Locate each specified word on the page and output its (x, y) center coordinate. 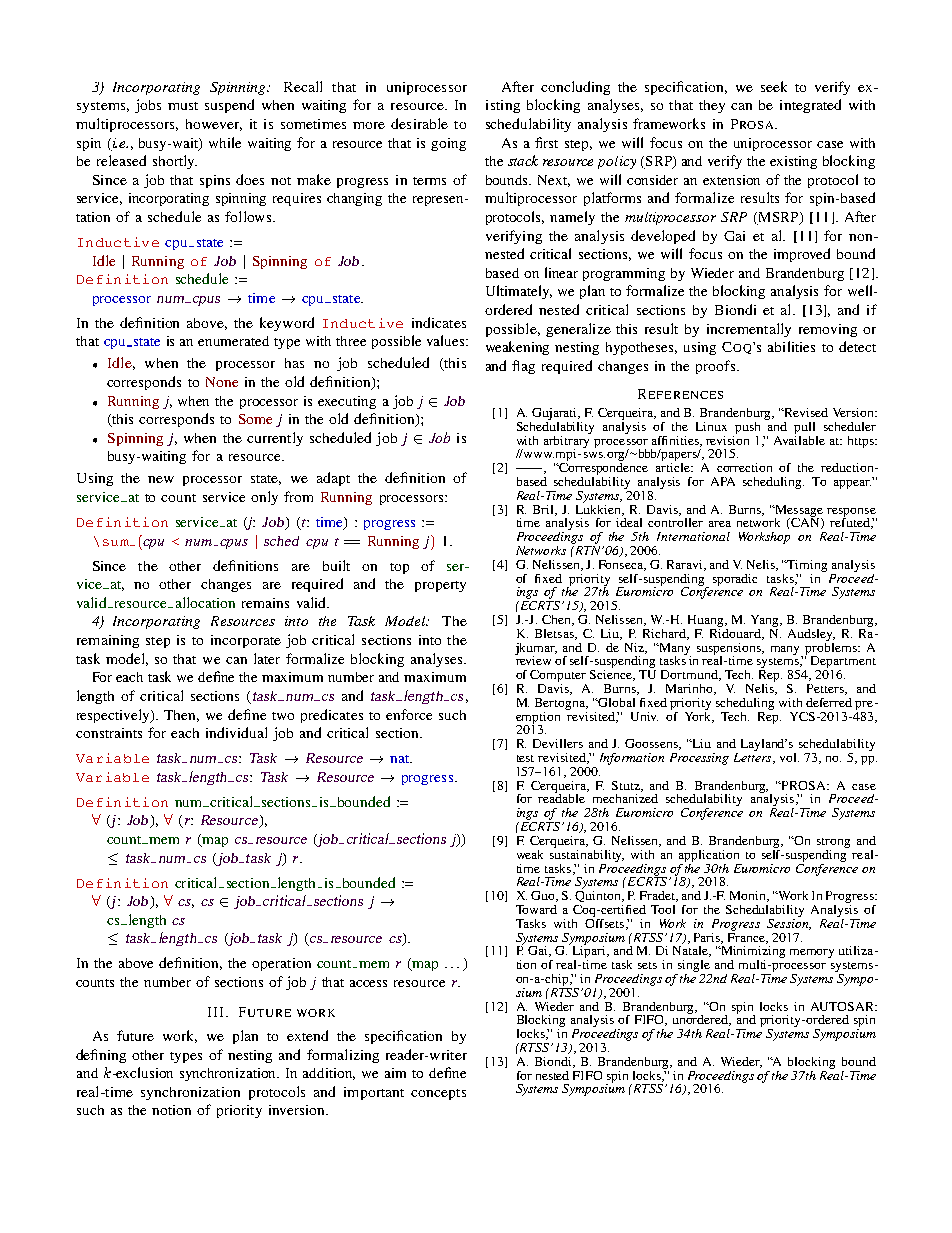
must (183, 106)
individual (236, 732)
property (440, 586)
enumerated (233, 341)
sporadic (735, 580)
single (694, 967)
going (448, 144)
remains (265, 603)
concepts (438, 1094)
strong (833, 843)
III (217, 1012)
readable (561, 797)
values (445, 340)
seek (774, 86)
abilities (791, 346)
